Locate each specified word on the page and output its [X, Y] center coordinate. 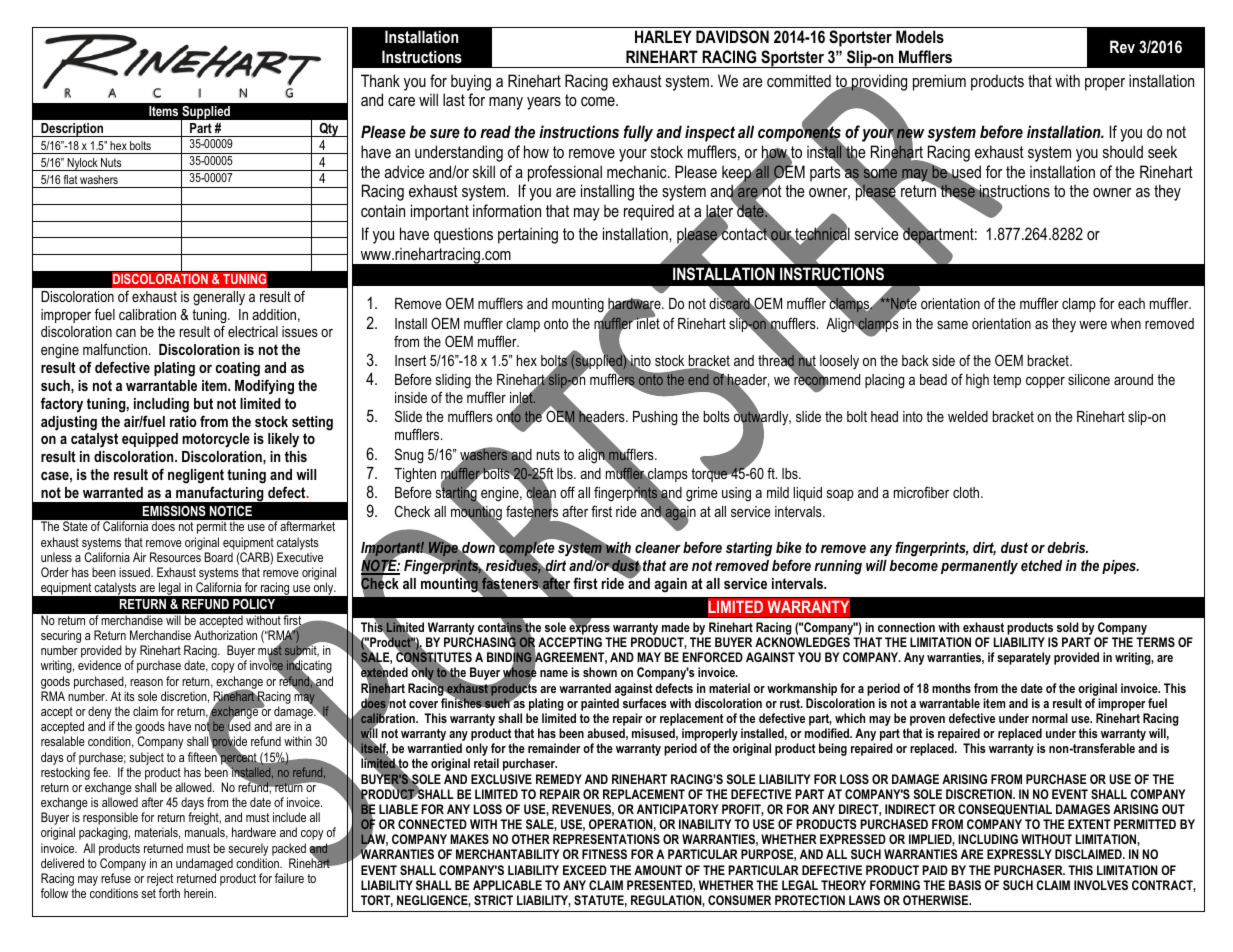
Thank [380, 80]
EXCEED [585, 870]
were [1093, 325]
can [126, 333]
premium [939, 82]
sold [1068, 627]
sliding [453, 381]
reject [161, 881]
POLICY [254, 604]
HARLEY [663, 36]
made [676, 627]
